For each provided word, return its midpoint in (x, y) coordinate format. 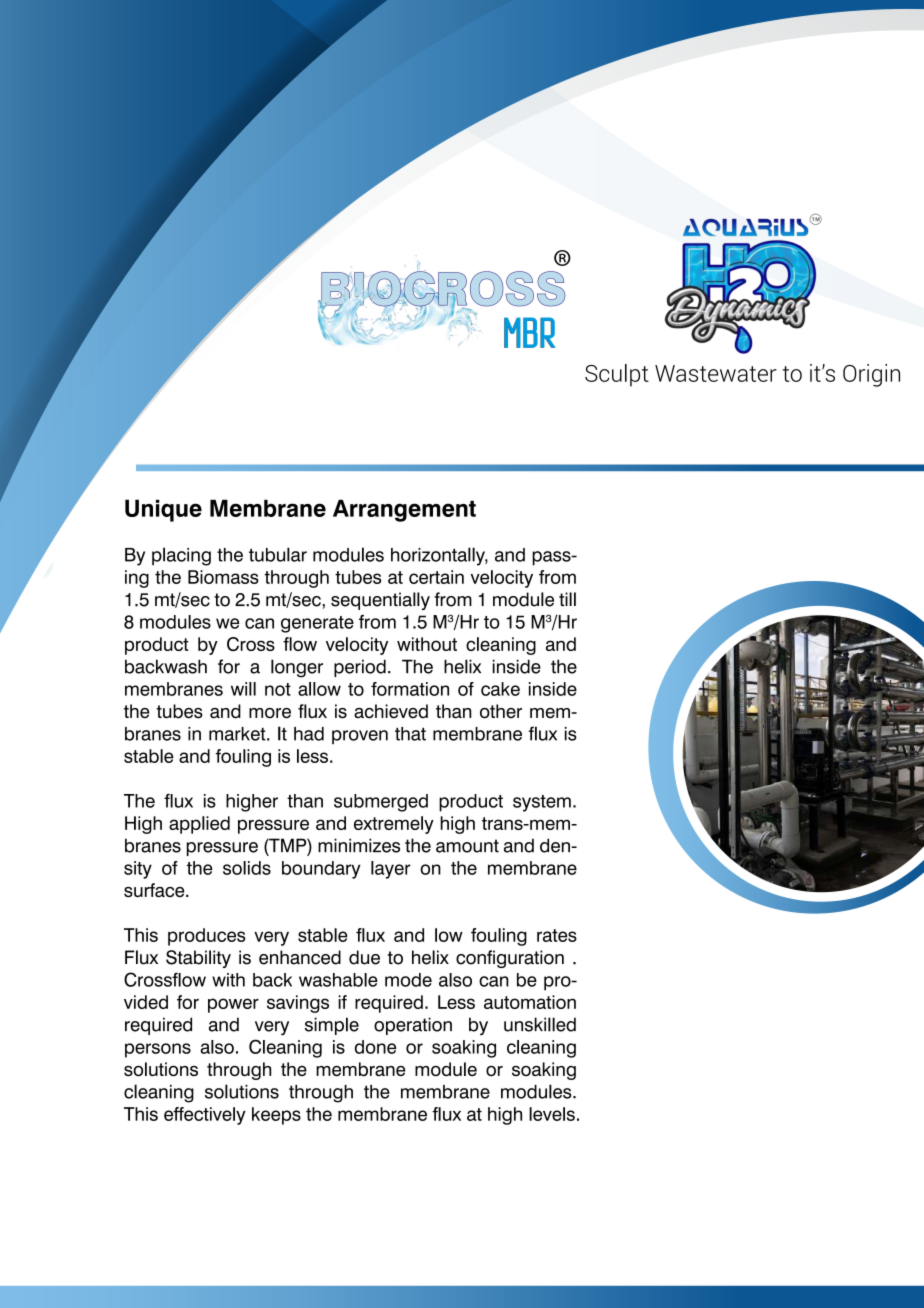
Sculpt (617, 375)
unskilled (540, 1024)
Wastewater (716, 373)
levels (552, 1114)
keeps (276, 1116)
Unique (163, 510)
